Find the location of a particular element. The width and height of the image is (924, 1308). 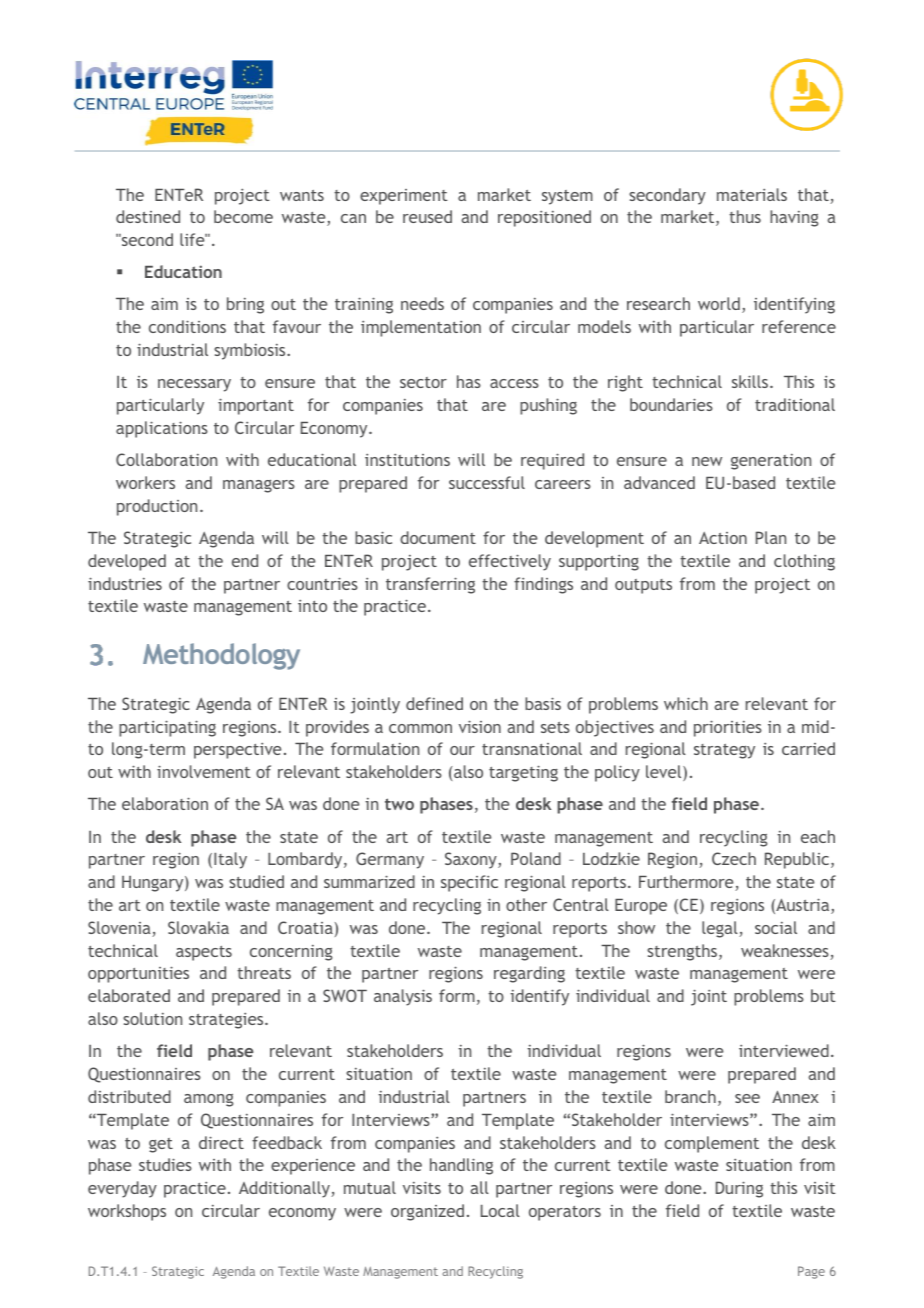

Local is located at coordinates (500, 1210).
